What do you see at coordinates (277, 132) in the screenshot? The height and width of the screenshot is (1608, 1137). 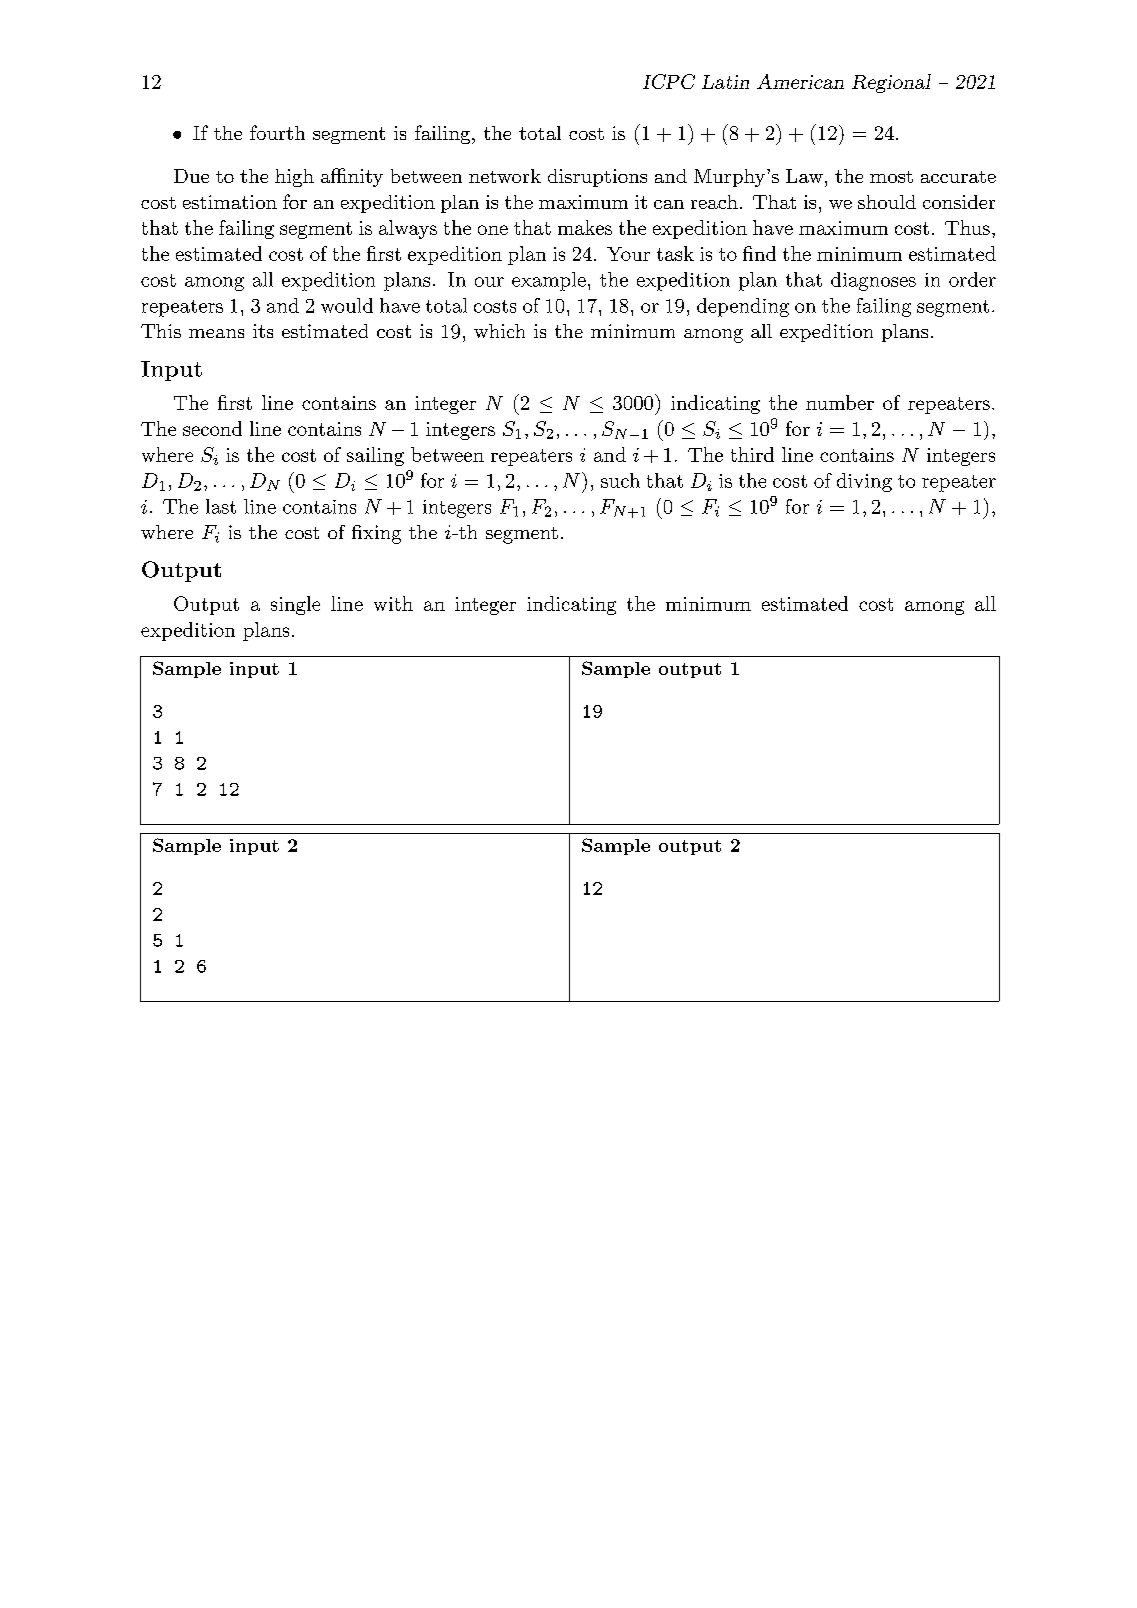 I see `fourth` at bounding box center [277, 132].
